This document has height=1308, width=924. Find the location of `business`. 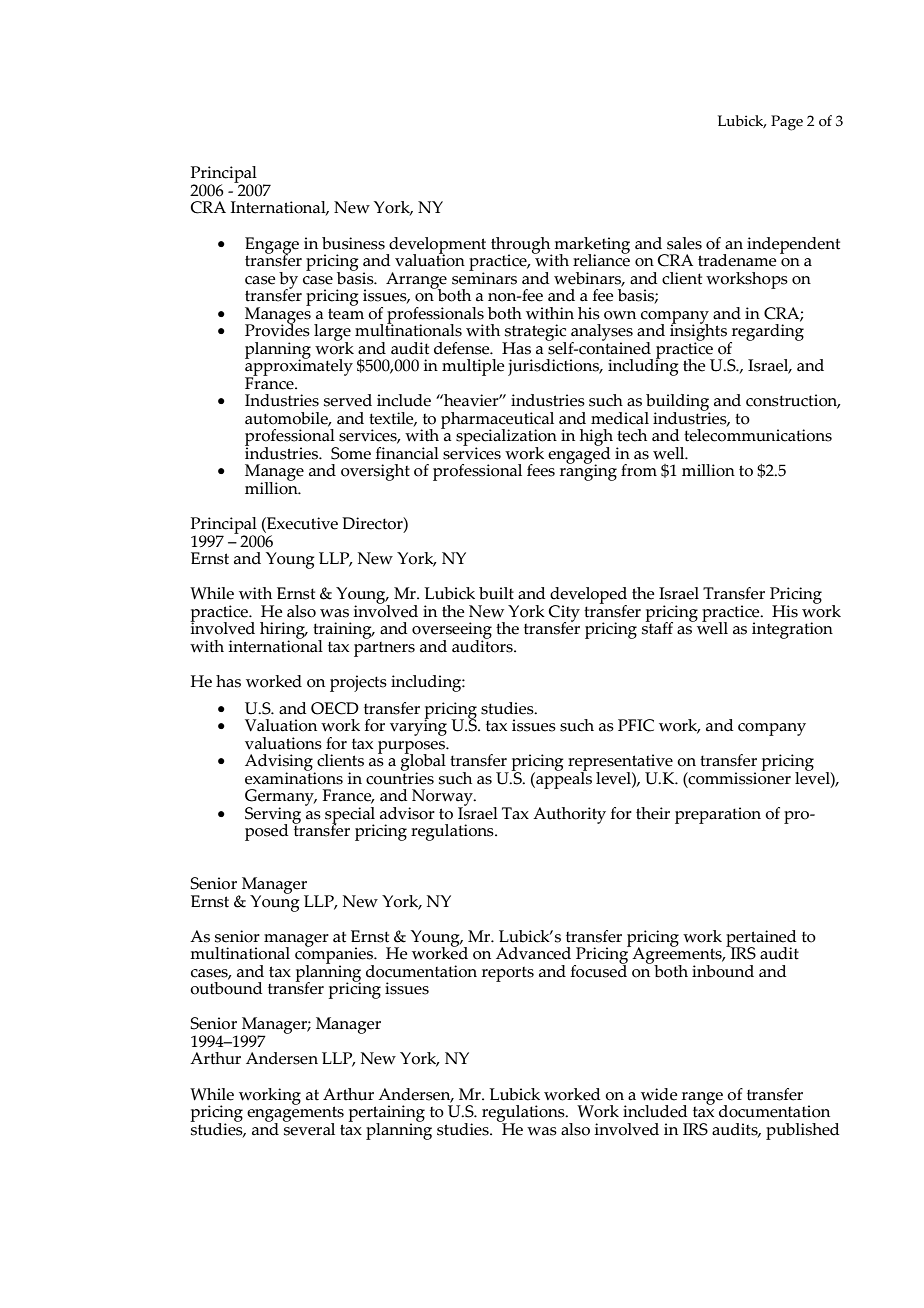

business is located at coordinates (353, 243).
